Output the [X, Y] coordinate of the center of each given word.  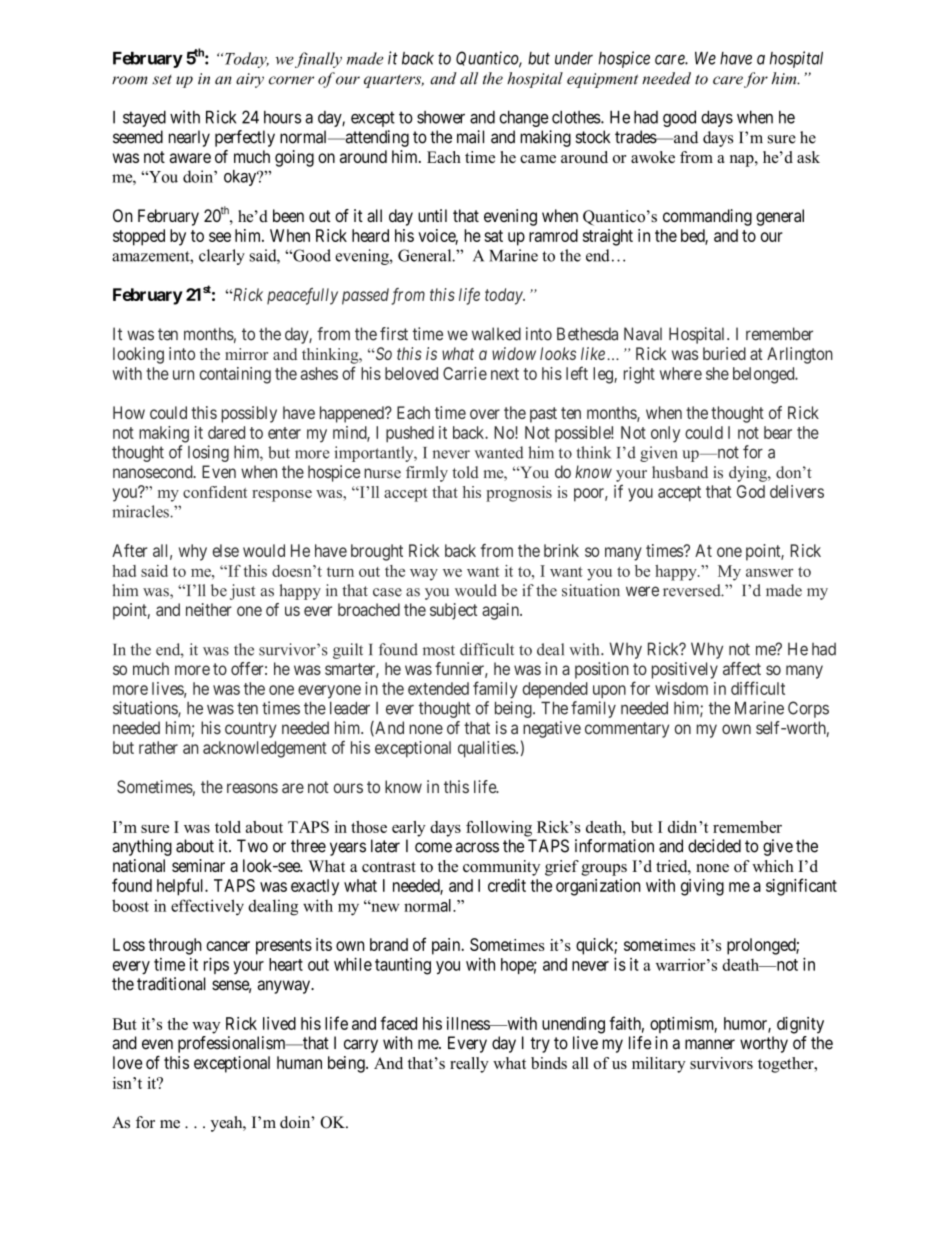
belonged [765, 375]
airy [250, 80]
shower [441, 117]
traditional [171, 984]
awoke [653, 157]
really [469, 1065]
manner [710, 1044]
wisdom [681, 688]
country [251, 730]
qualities [487, 749]
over [485, 414]
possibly [249, 414]
